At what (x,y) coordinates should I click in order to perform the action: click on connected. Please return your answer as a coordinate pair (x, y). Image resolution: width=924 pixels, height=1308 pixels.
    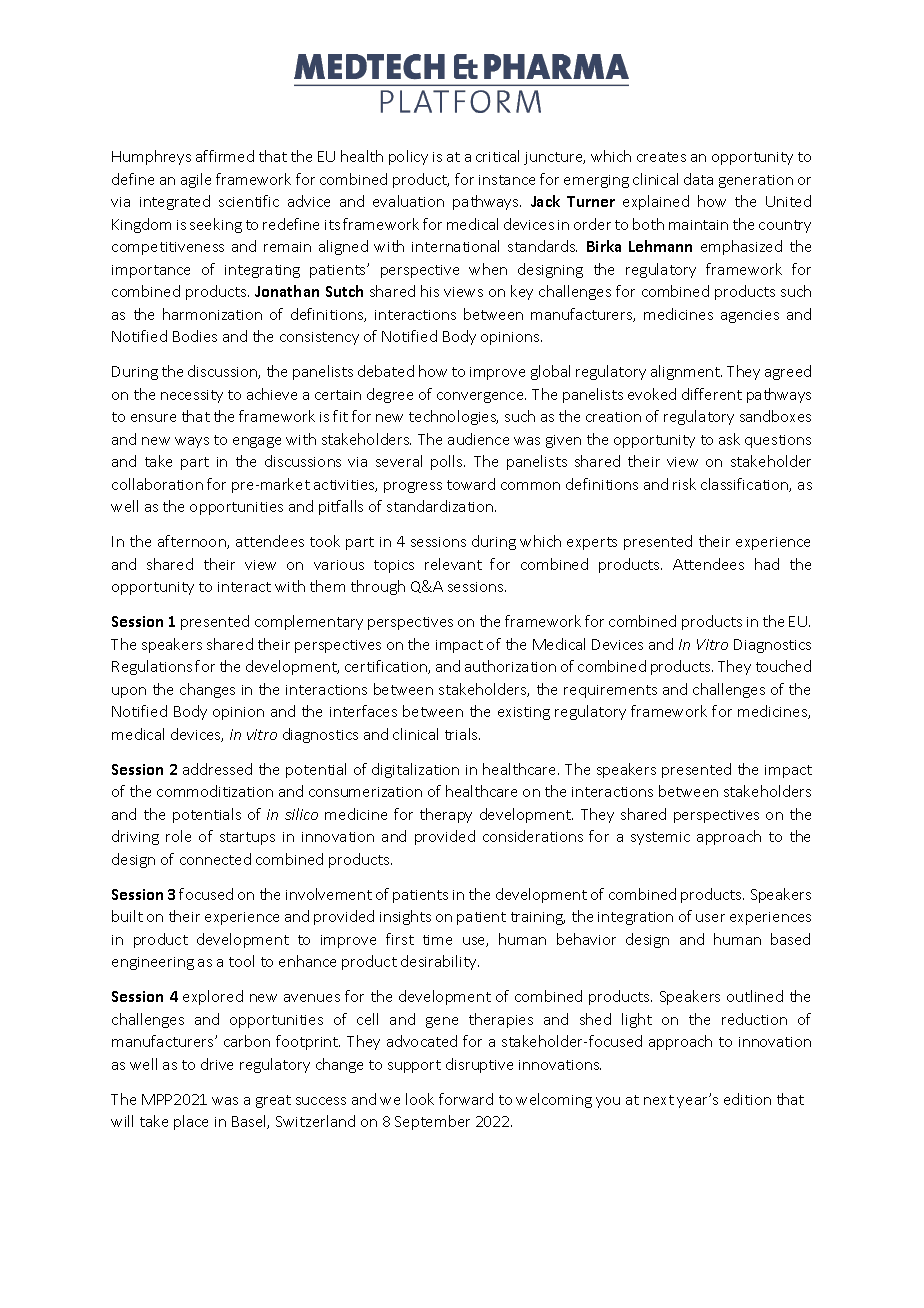
    Looking at the image, I should click on (215, 859).
